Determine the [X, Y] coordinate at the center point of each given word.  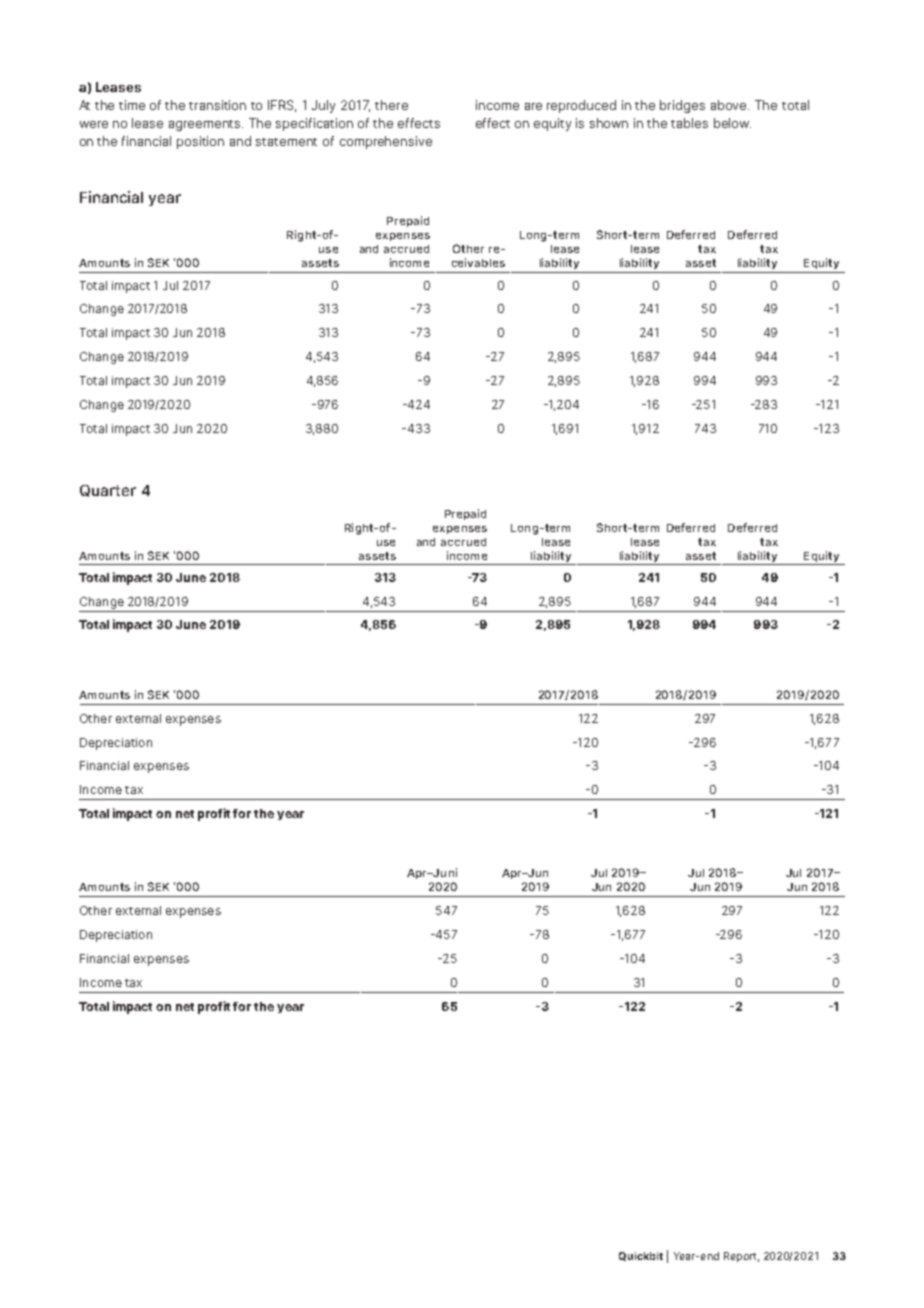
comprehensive [386, 142]
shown [609, 123]
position [200, 142]
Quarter [108, 491]
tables [689, 123]
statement [286, 142]
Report [741, 1257]
